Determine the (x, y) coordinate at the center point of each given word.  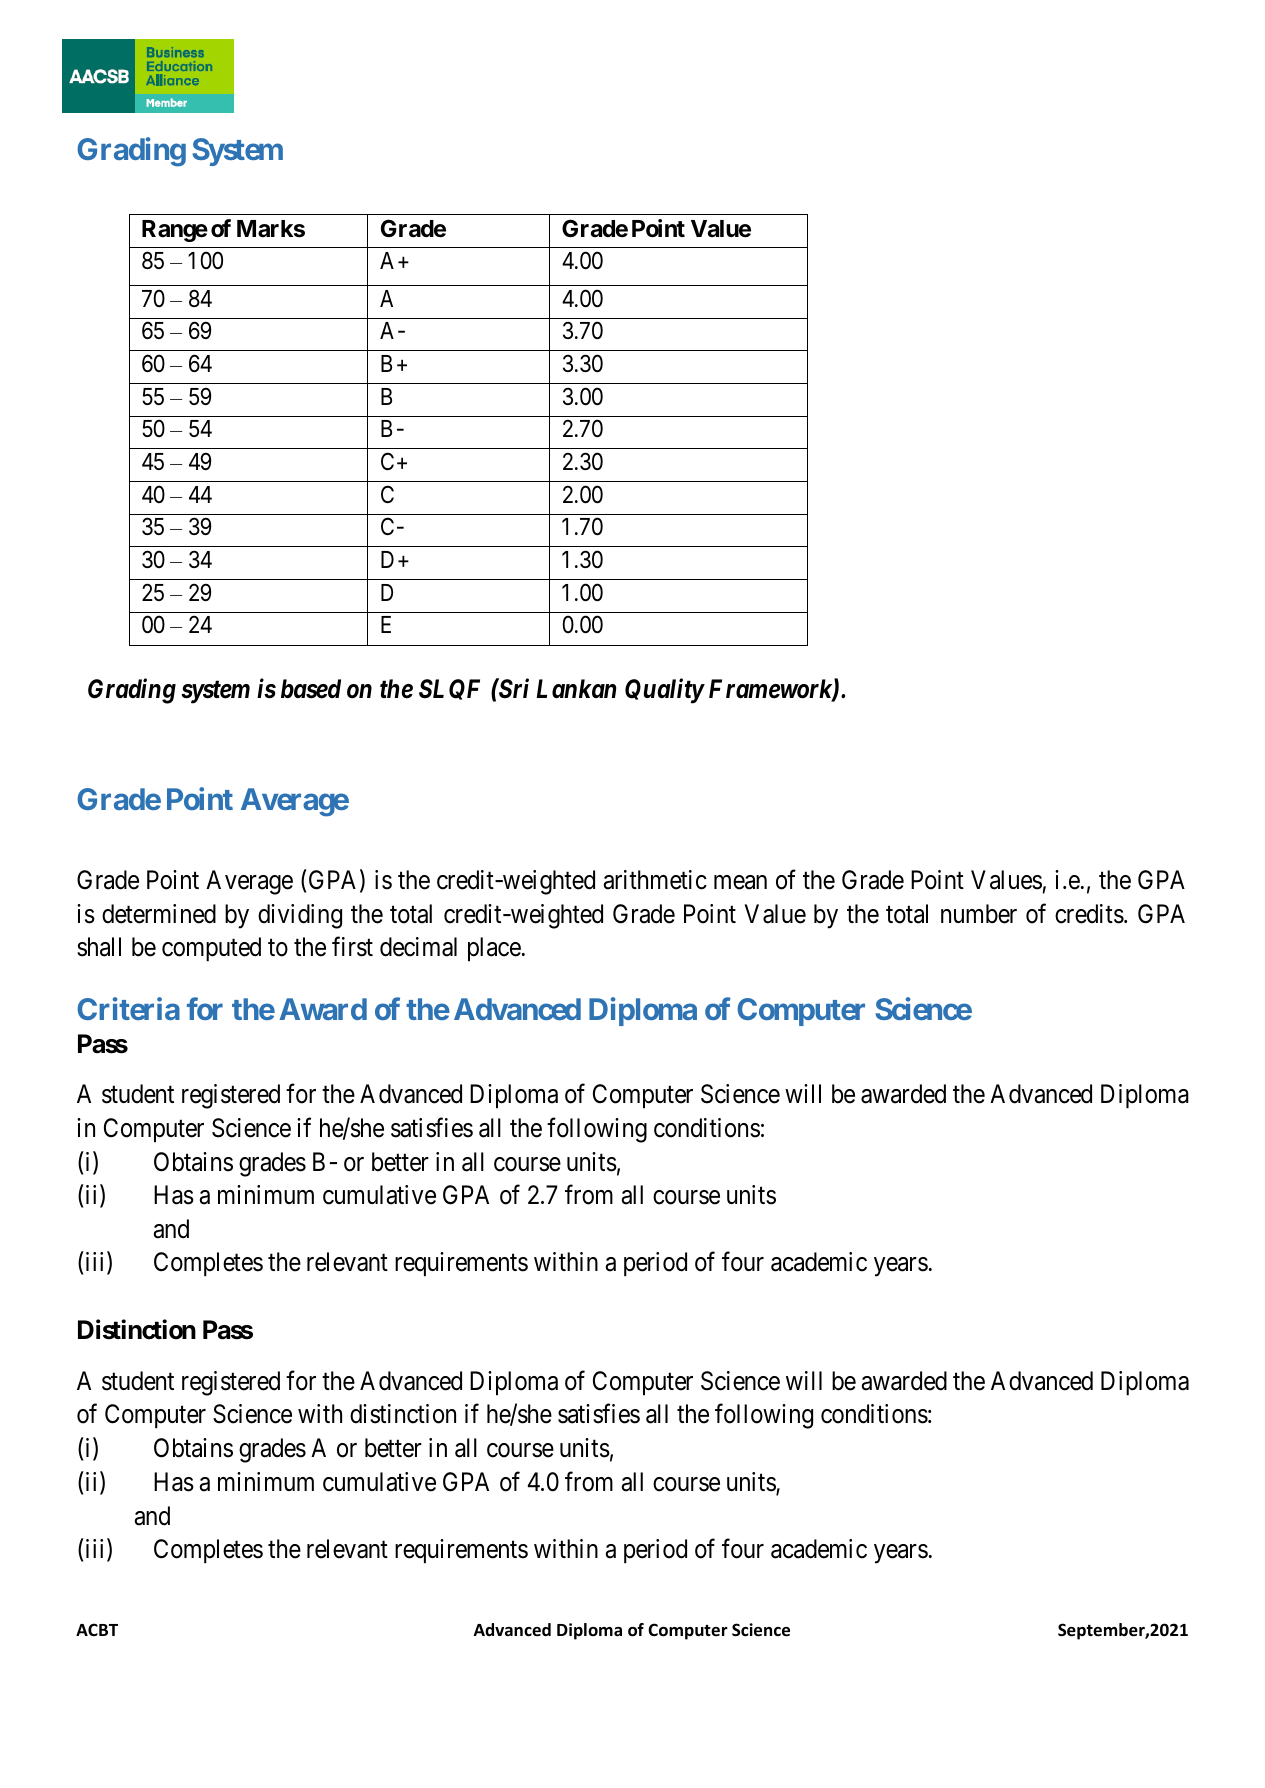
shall (99, 947)
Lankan (576, 688)
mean (740, 882)
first (352, 947)
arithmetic (655, 880)
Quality (664, 691)
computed (211, 949)
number (979, 914)
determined (159, 914)
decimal (418, 947)
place (494, 949)
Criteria (128, 1008)
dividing (300, 916)
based (311, 689)
